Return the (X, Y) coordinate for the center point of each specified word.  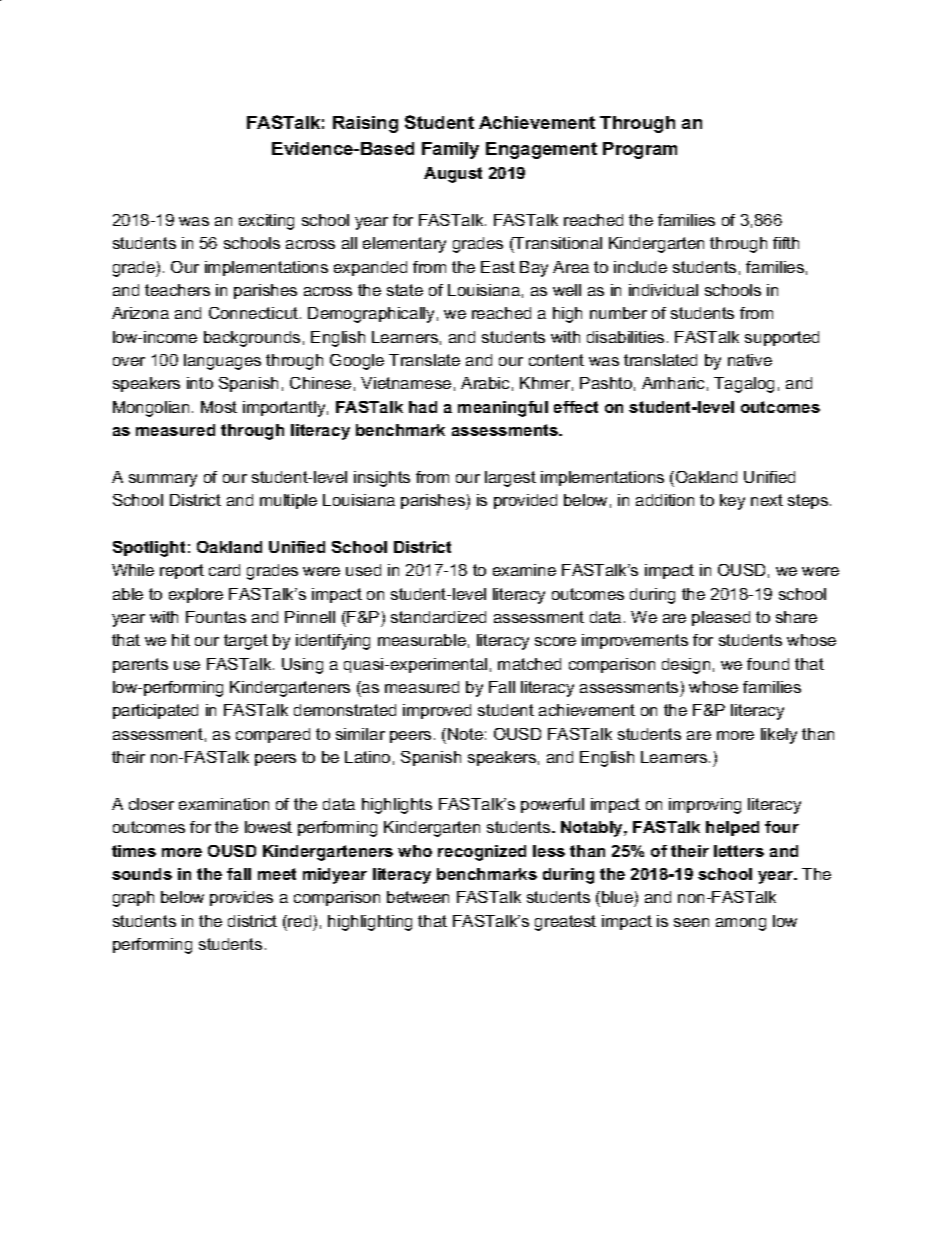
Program (640, 150)
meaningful (503, 409)
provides (241, 898)
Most (219, 407)
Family (450, 150)
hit (181, 640)
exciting (266, 222)
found (768, 664)
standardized (438, 617)
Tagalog (744, 385)
